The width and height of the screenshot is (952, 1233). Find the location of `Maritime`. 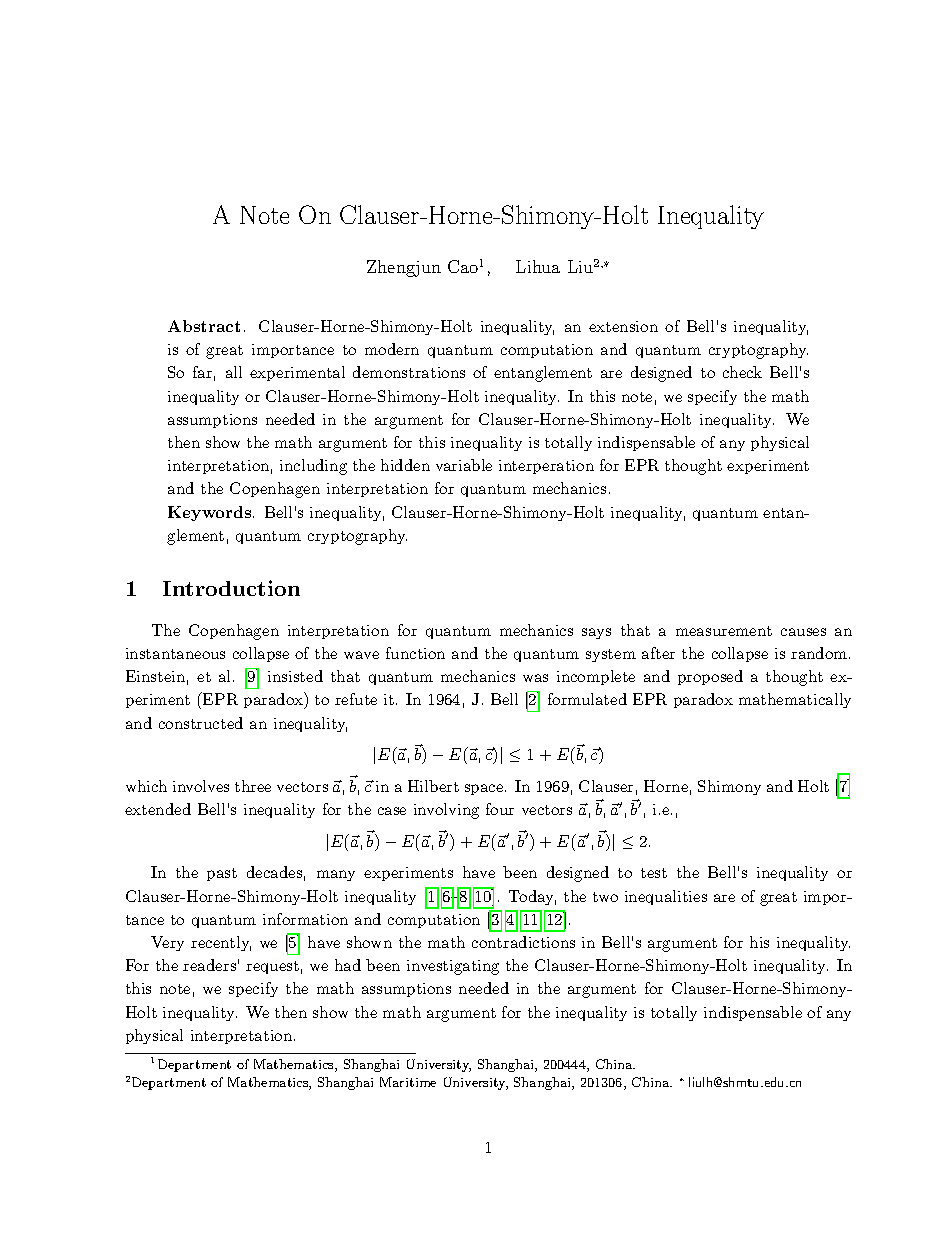

Maritime is located at coordinates (408, 1082).
